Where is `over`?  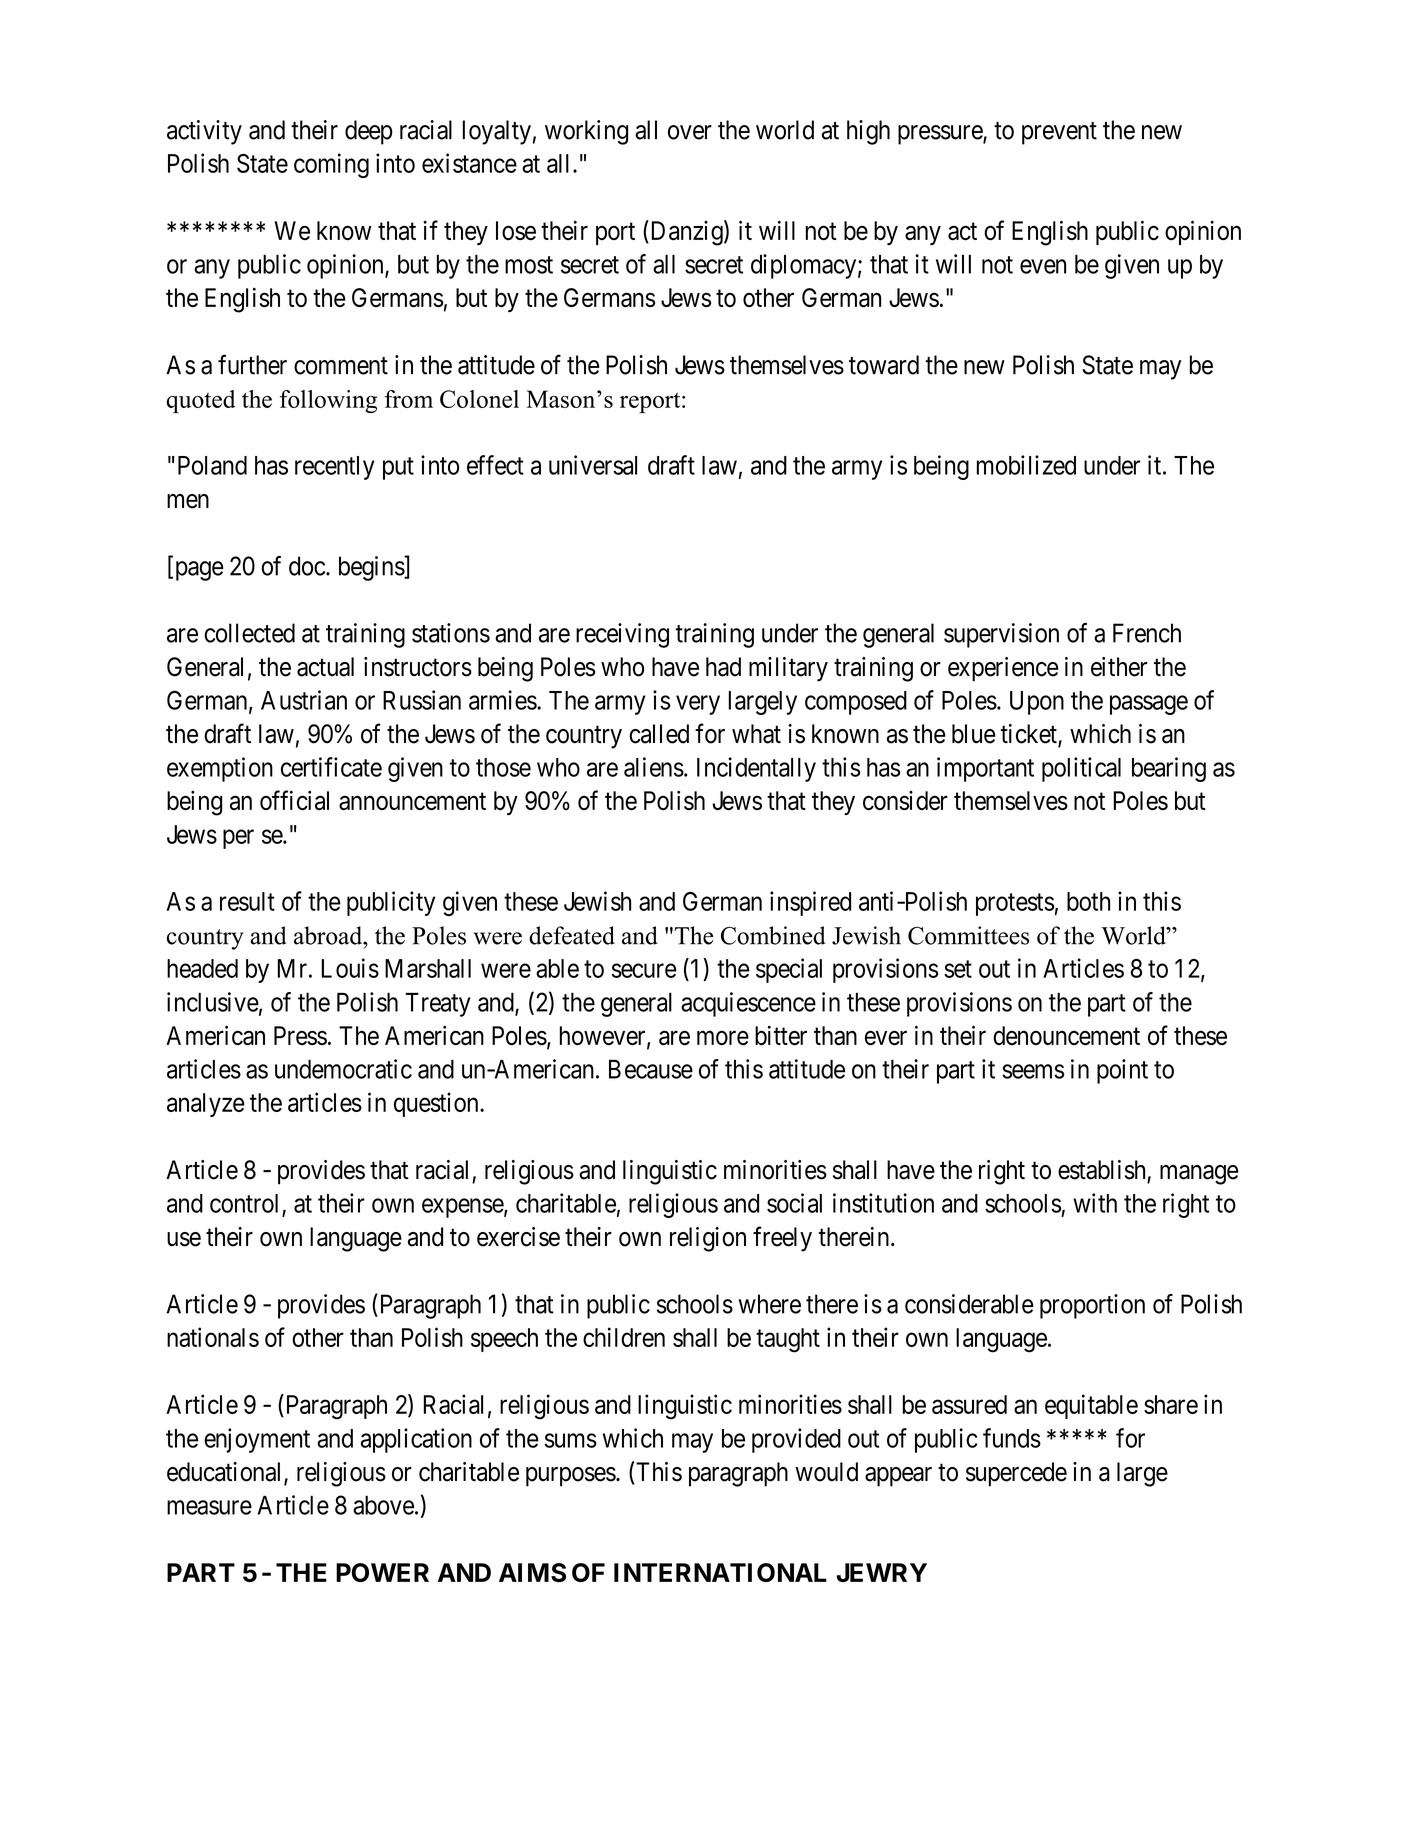 over is located at coordinates (690, 132).
